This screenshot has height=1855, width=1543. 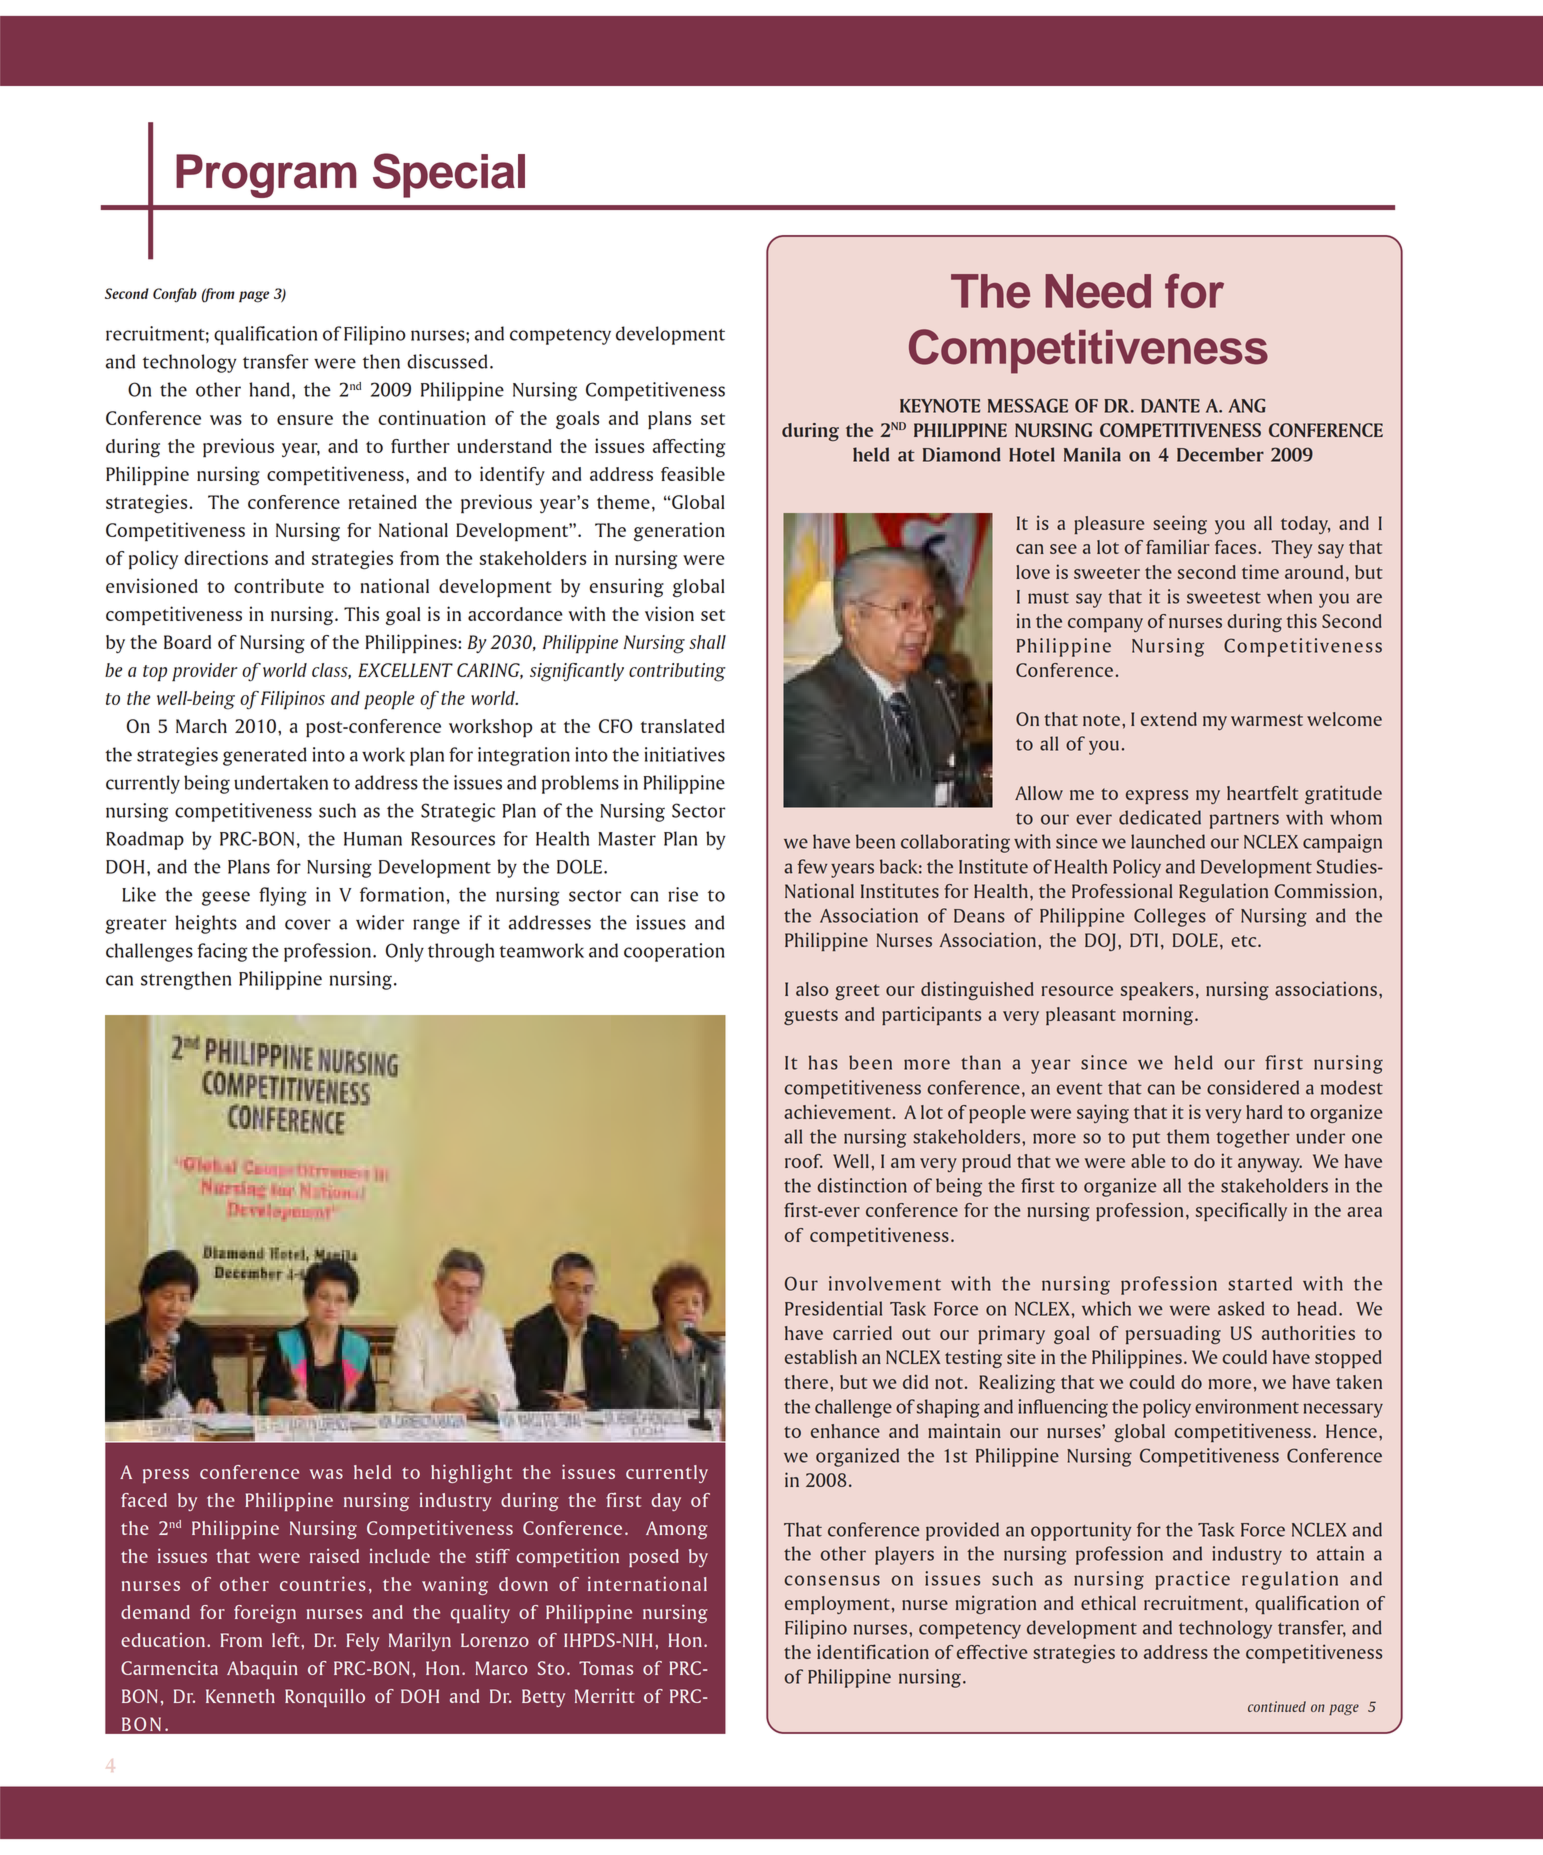 What do you see at coordinates (1245, 941) in the screenshot?
I see `etc` at bounding box center [1245, 941].
